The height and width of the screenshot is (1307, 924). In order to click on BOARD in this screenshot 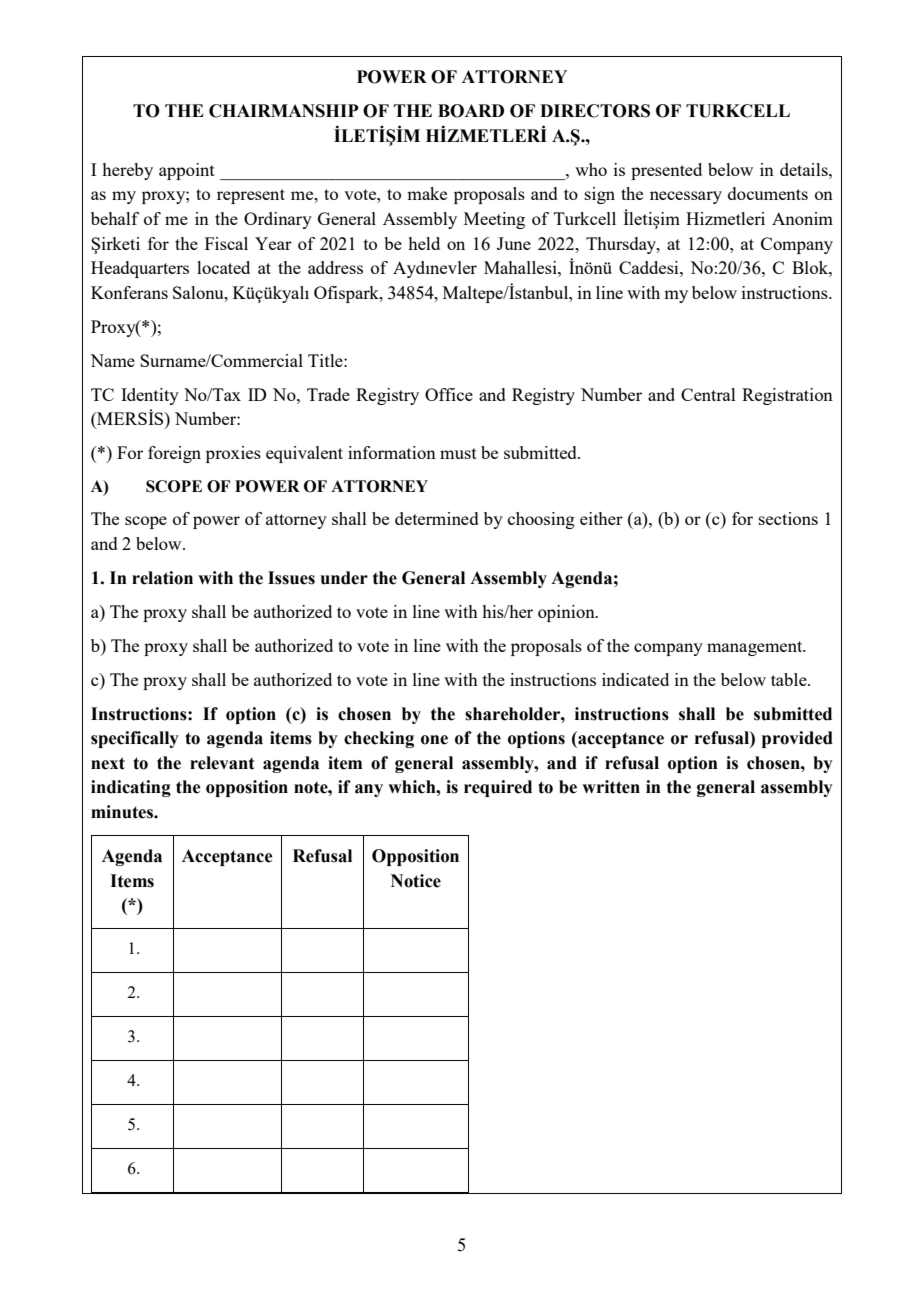, I will do `click(471, 111)`.
